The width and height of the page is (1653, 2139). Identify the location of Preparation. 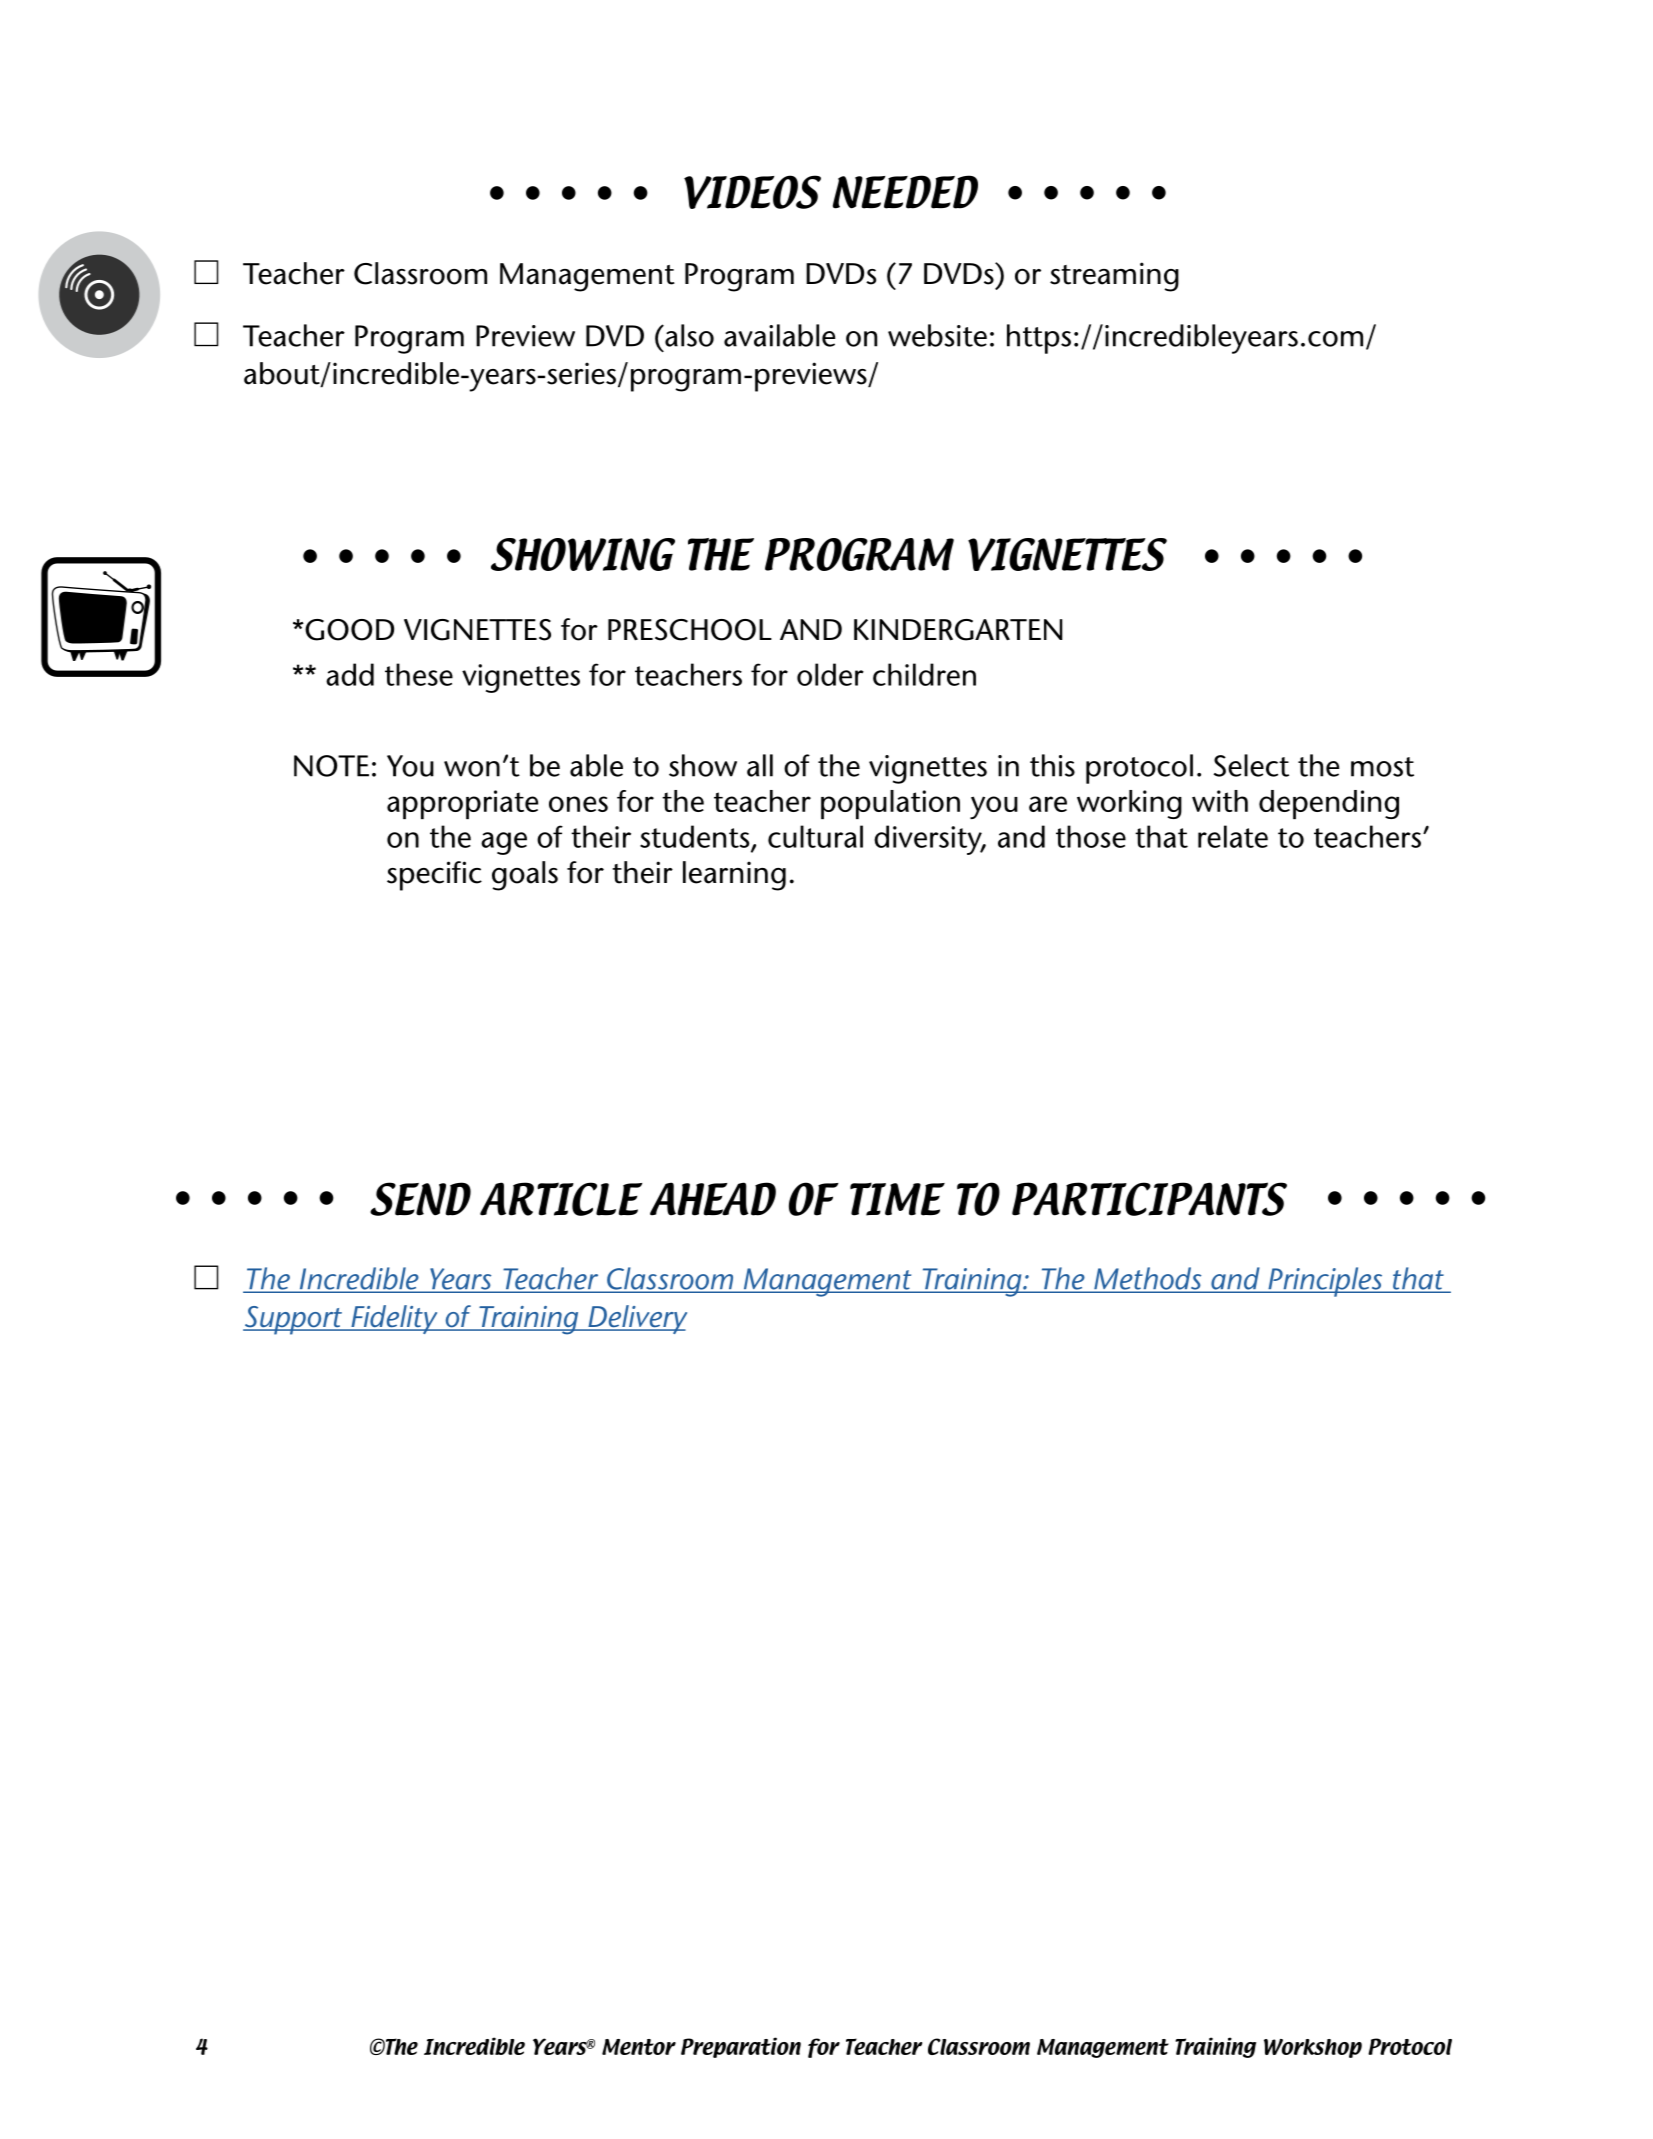
(741, 2047).
